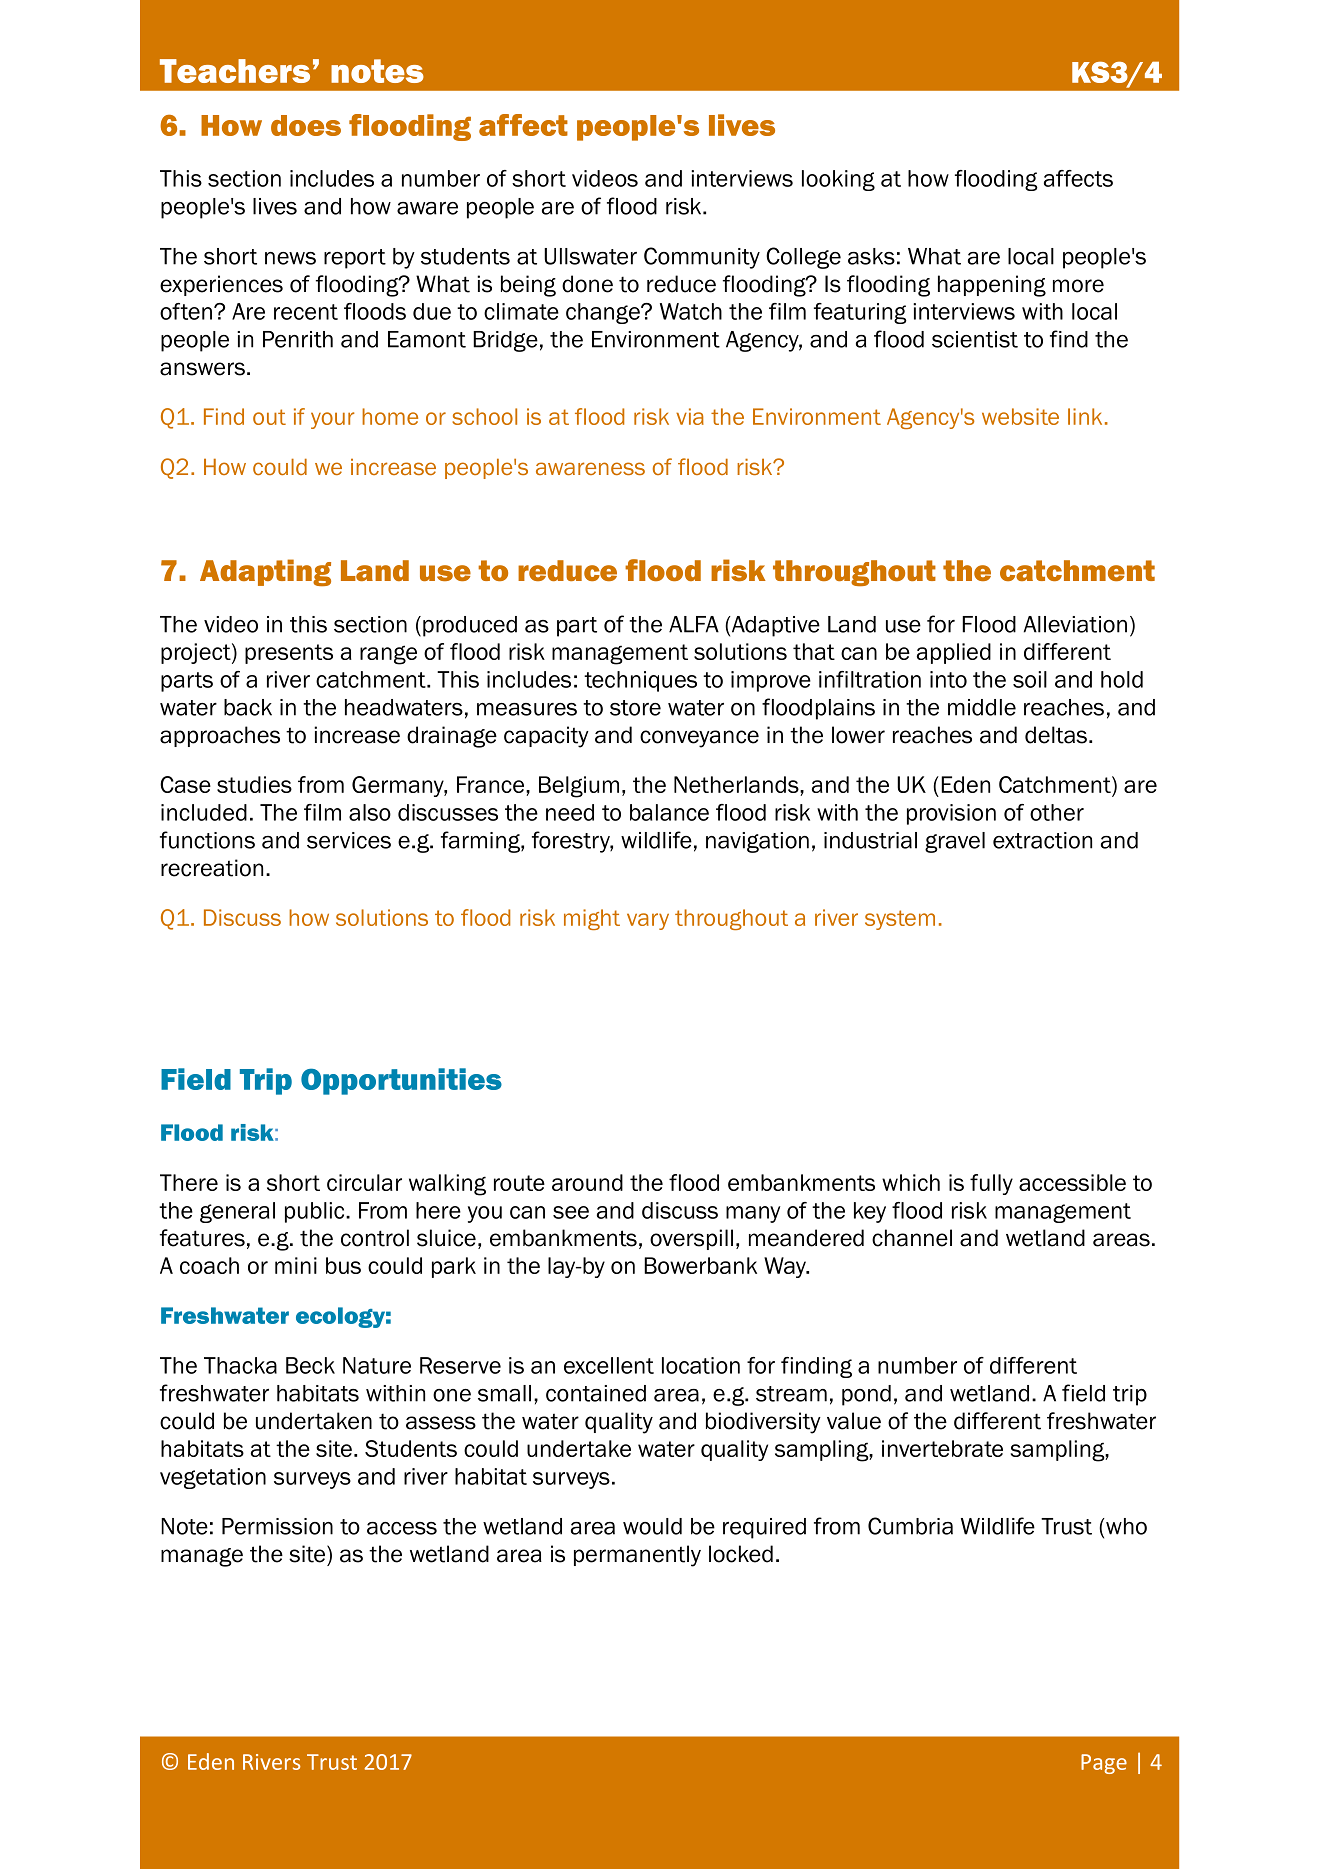 This screenshot has height=1869, width=1322. Describe the element at coordinates (265, 572) in the screenshot. I see `Adapting` at that location.
